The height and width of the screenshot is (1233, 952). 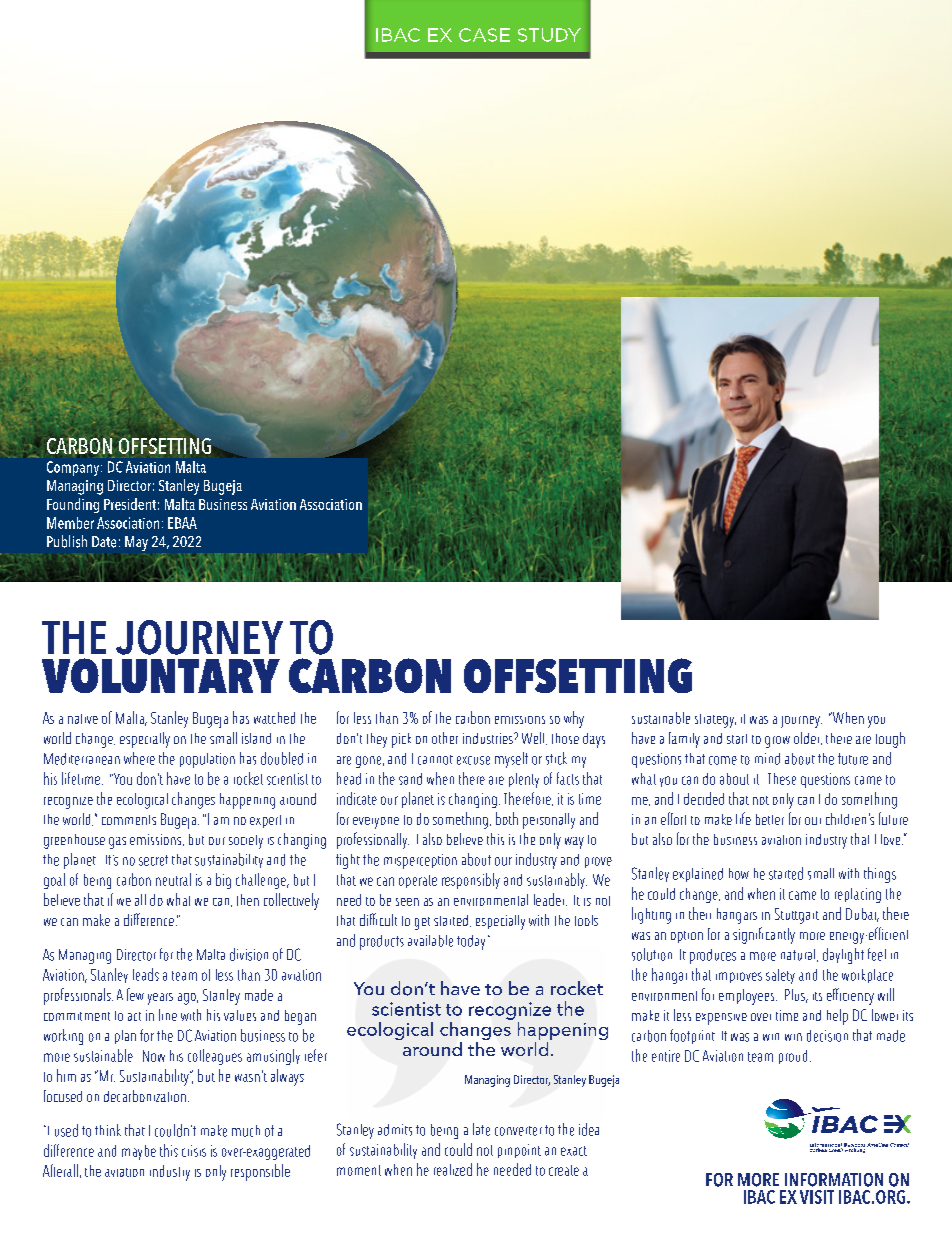 I want to click on Company, so click(x=74, y=468).
